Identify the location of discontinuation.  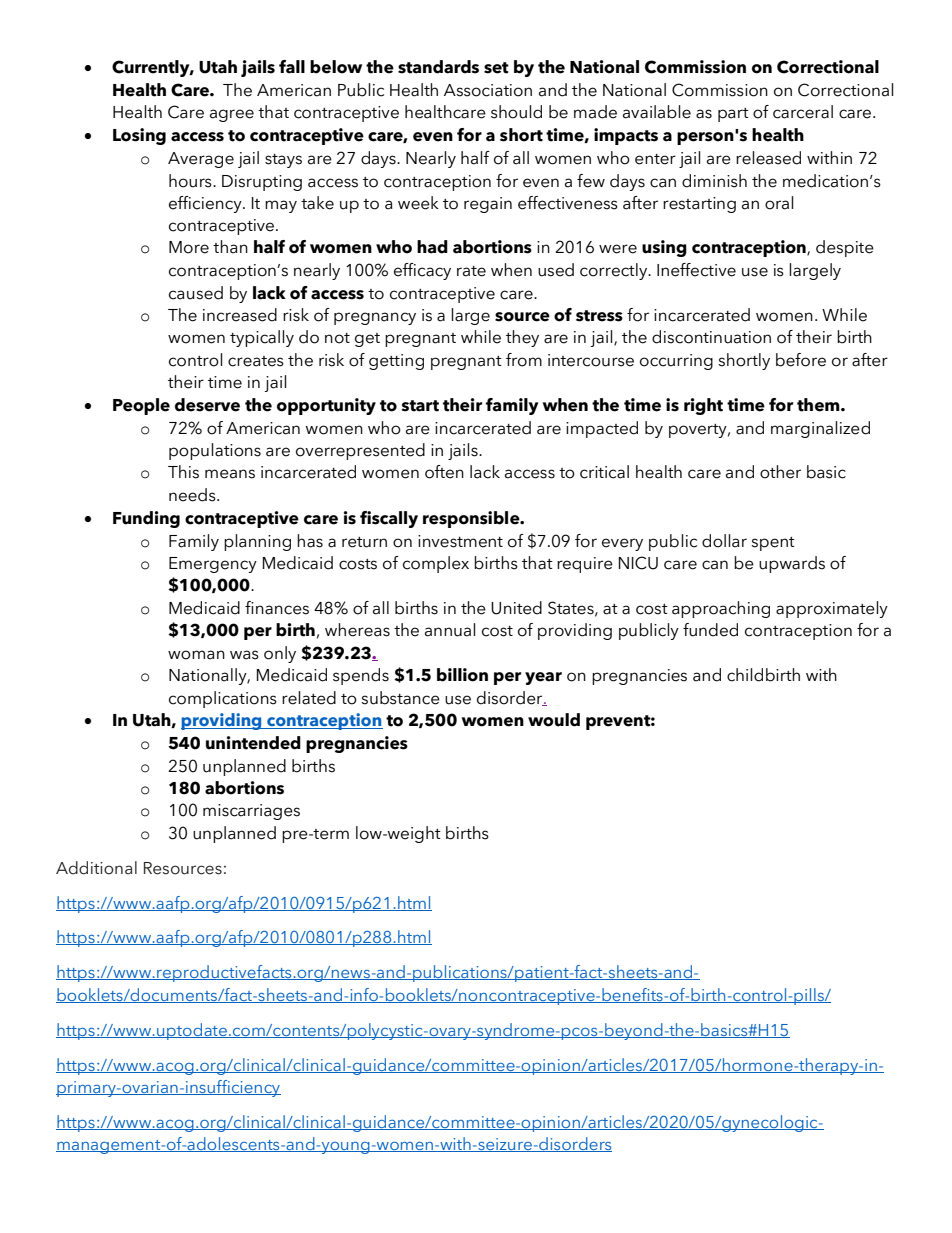
(711, 337).
